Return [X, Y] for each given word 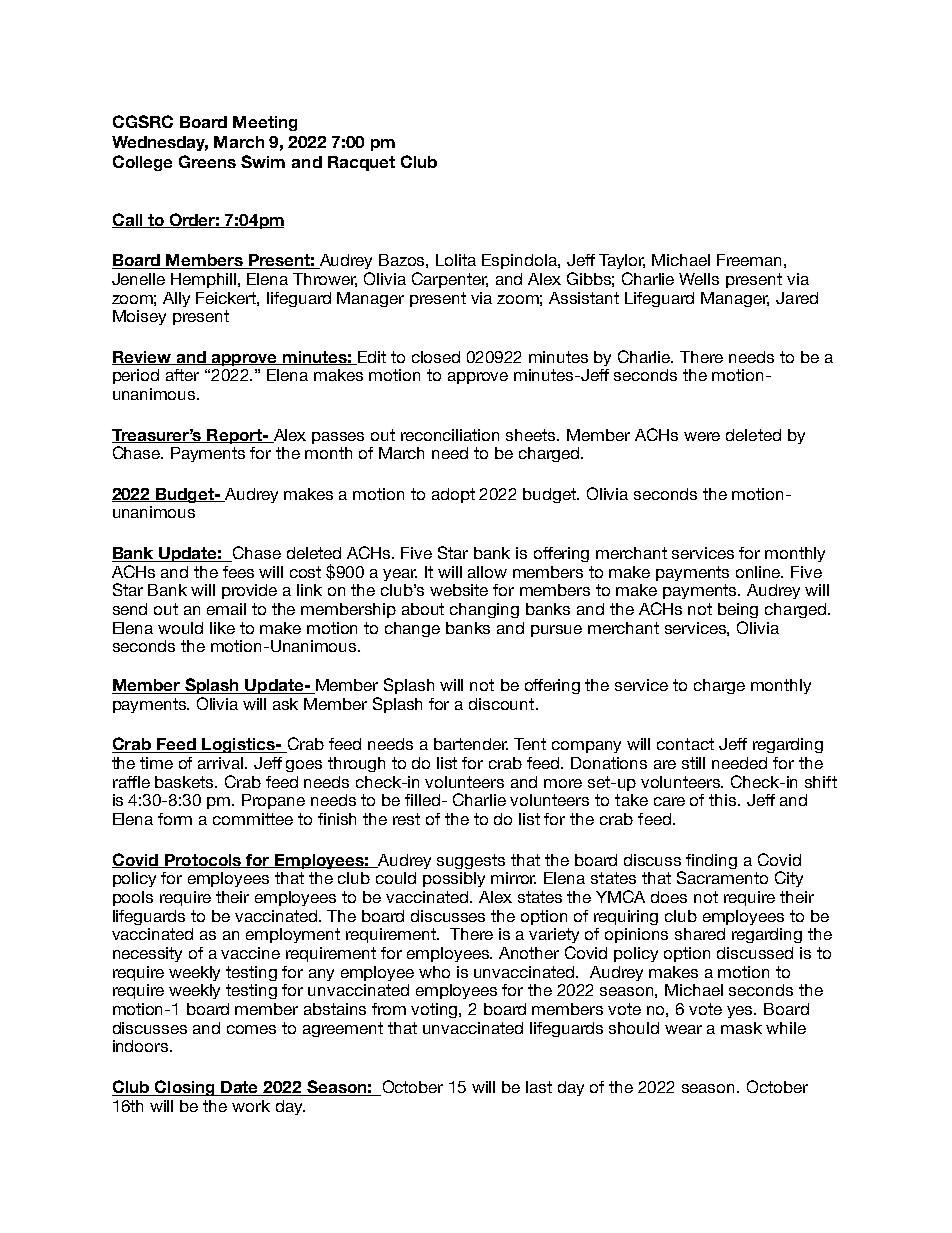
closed [436, 357]
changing [484, 610]
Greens [207, 161]
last [539, 1087]
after [182, 375]
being [738, 610]
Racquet [361, 163]
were [702, 436]
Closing [185, 1088]
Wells [699, 279]
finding [711, 861]
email [226, 609]
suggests [471, 861]
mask [741, 1028]
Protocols [203, 861]
